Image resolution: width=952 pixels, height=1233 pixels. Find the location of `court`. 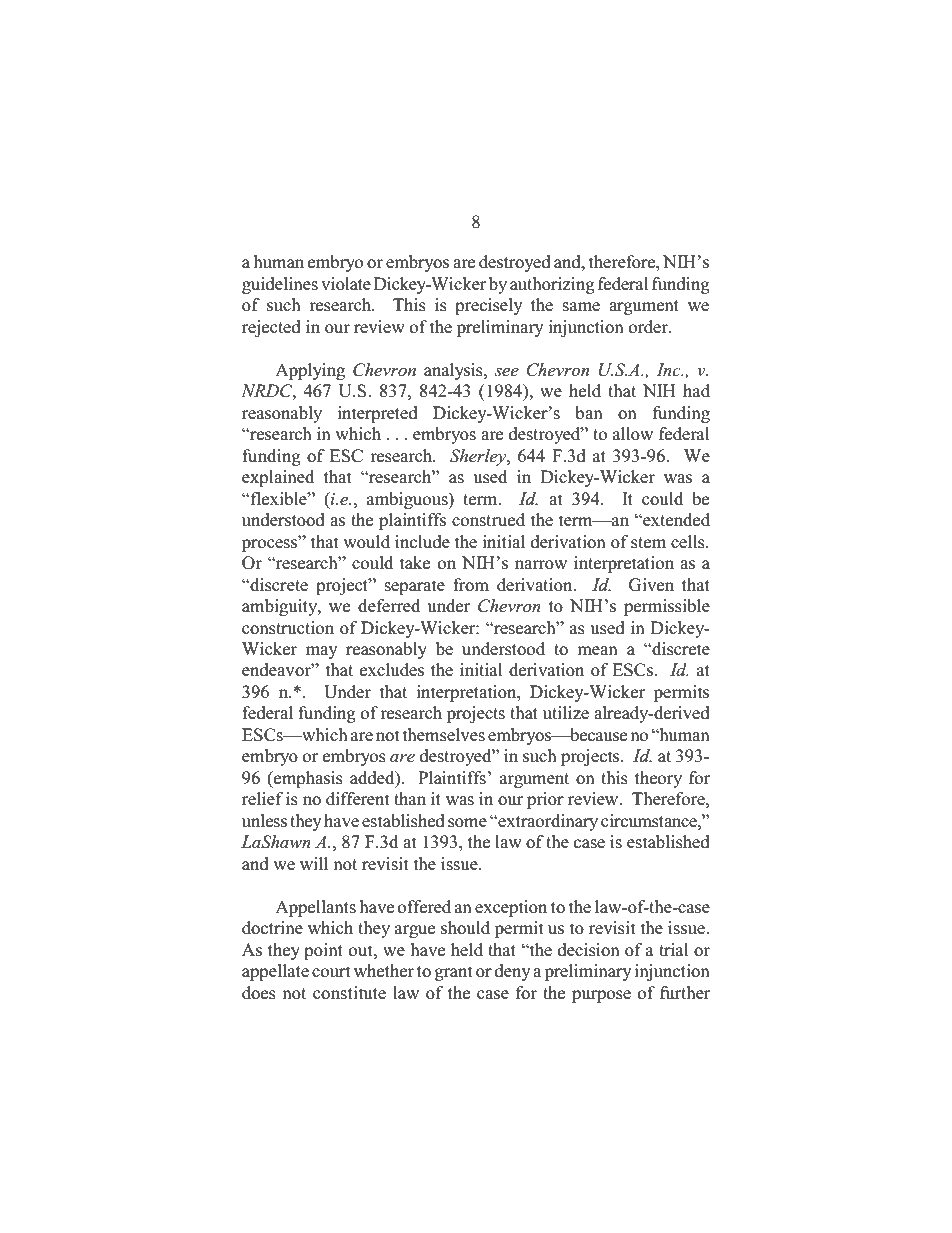

court is located at coordinates (331, 972).
